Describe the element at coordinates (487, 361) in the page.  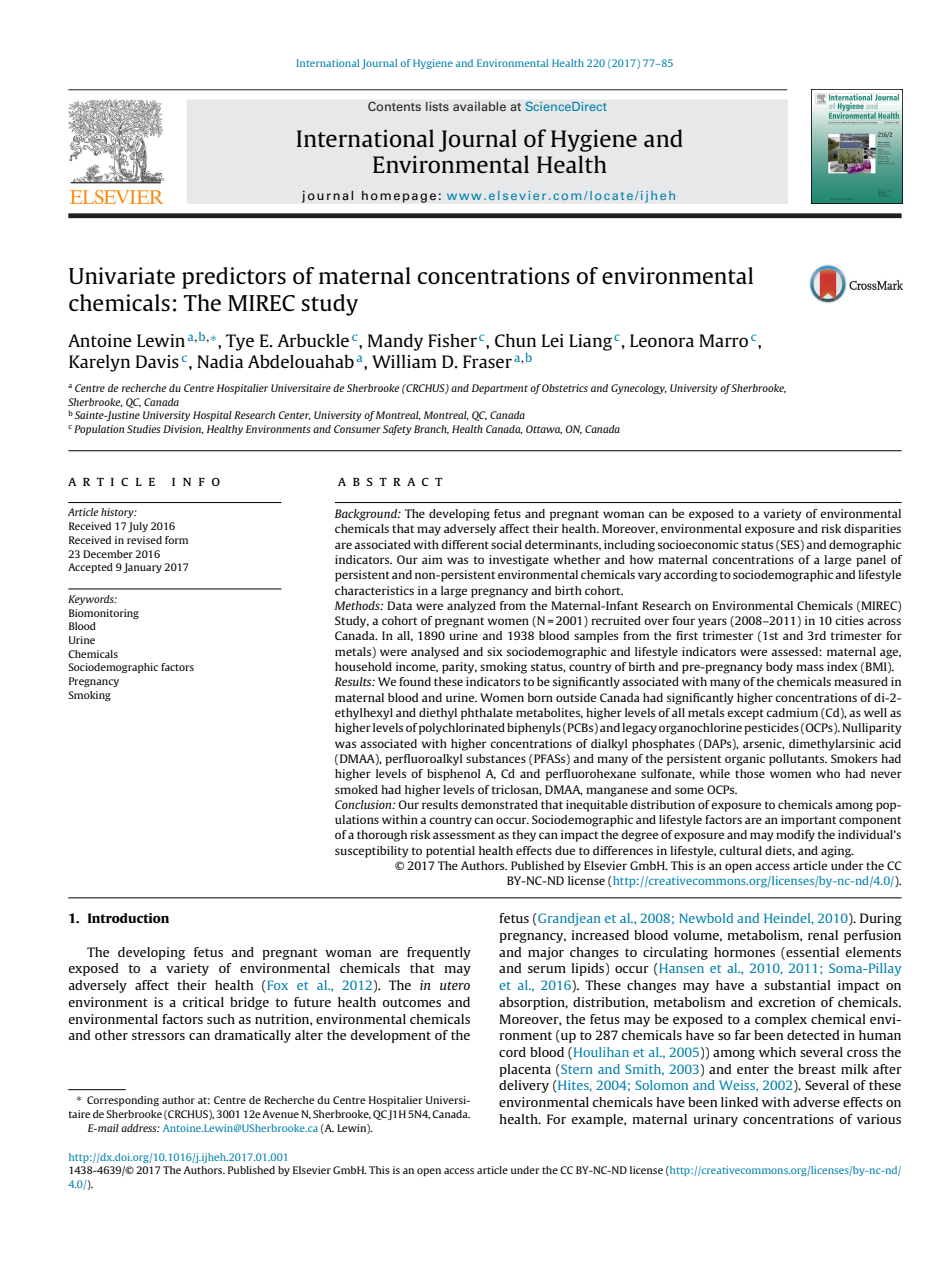
I see `Fraser` at that location.
